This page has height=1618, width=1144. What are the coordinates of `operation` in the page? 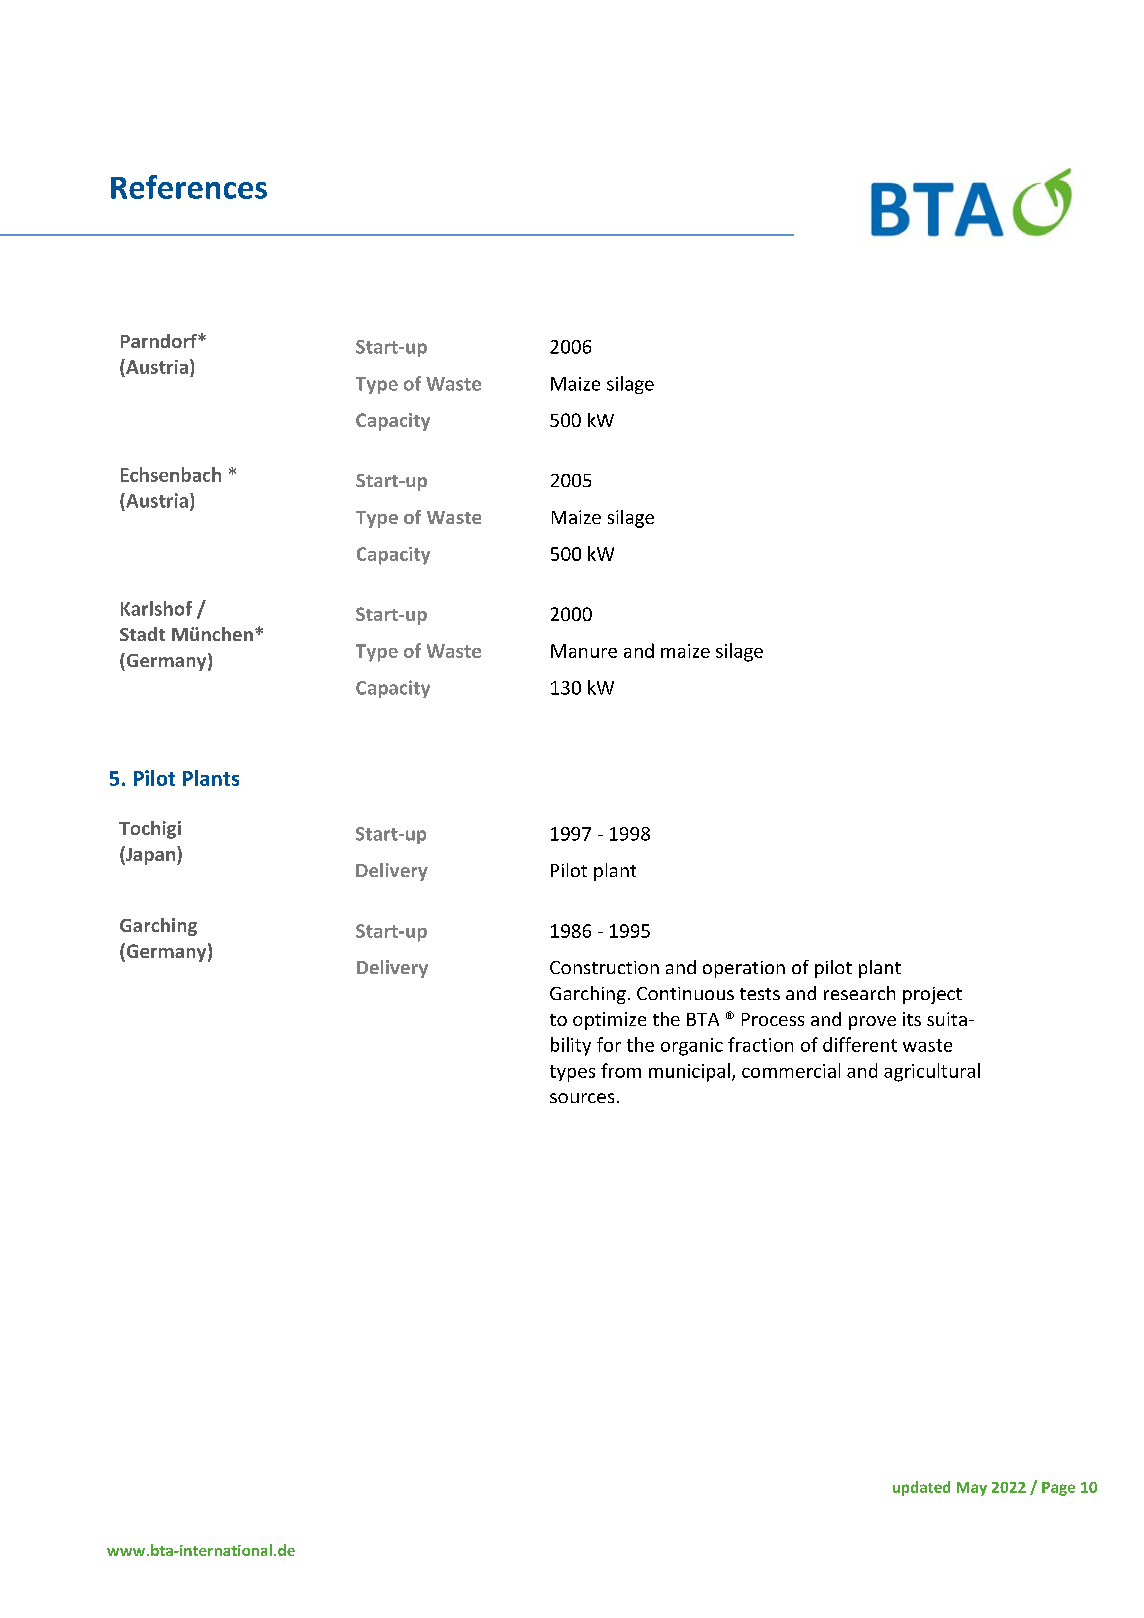 It's located at (744, 969).
